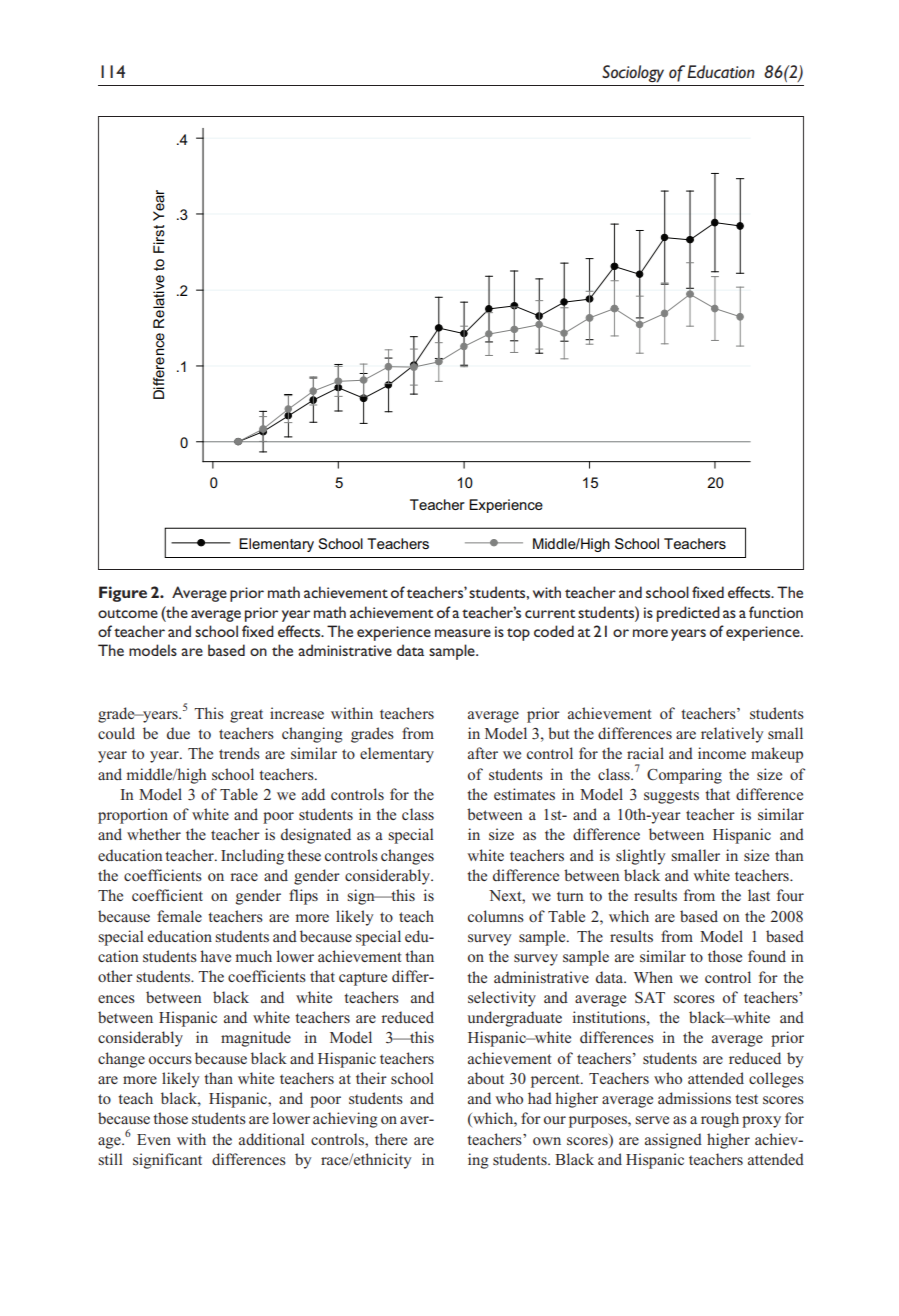 This screenshot has width=899, height=1316. What do you see at coordinates (688, 614) in the screenshot?
I see `predicted` at bounding box center [688, 614].
